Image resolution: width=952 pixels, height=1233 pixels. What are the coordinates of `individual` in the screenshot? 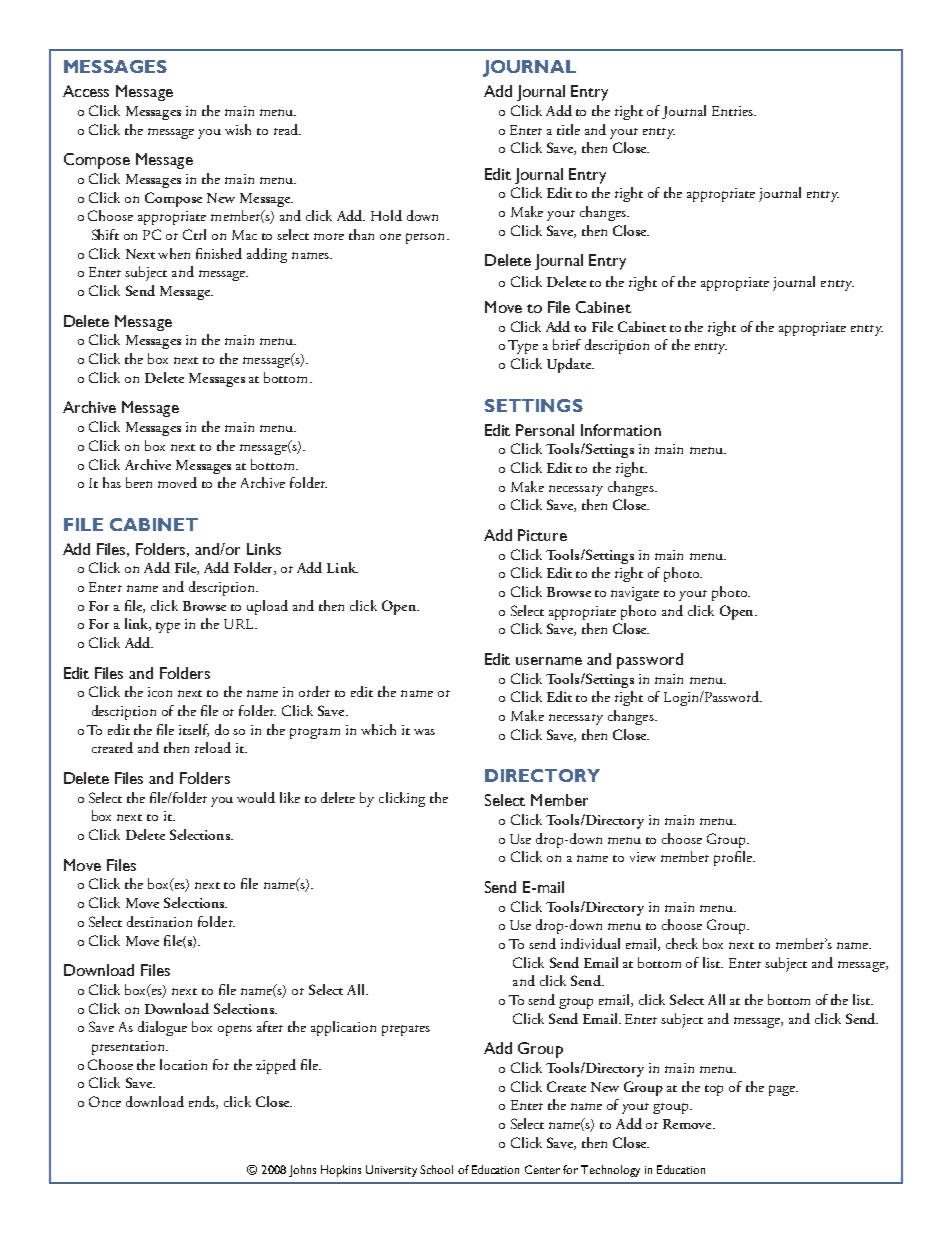 It's located at (590, 943).
